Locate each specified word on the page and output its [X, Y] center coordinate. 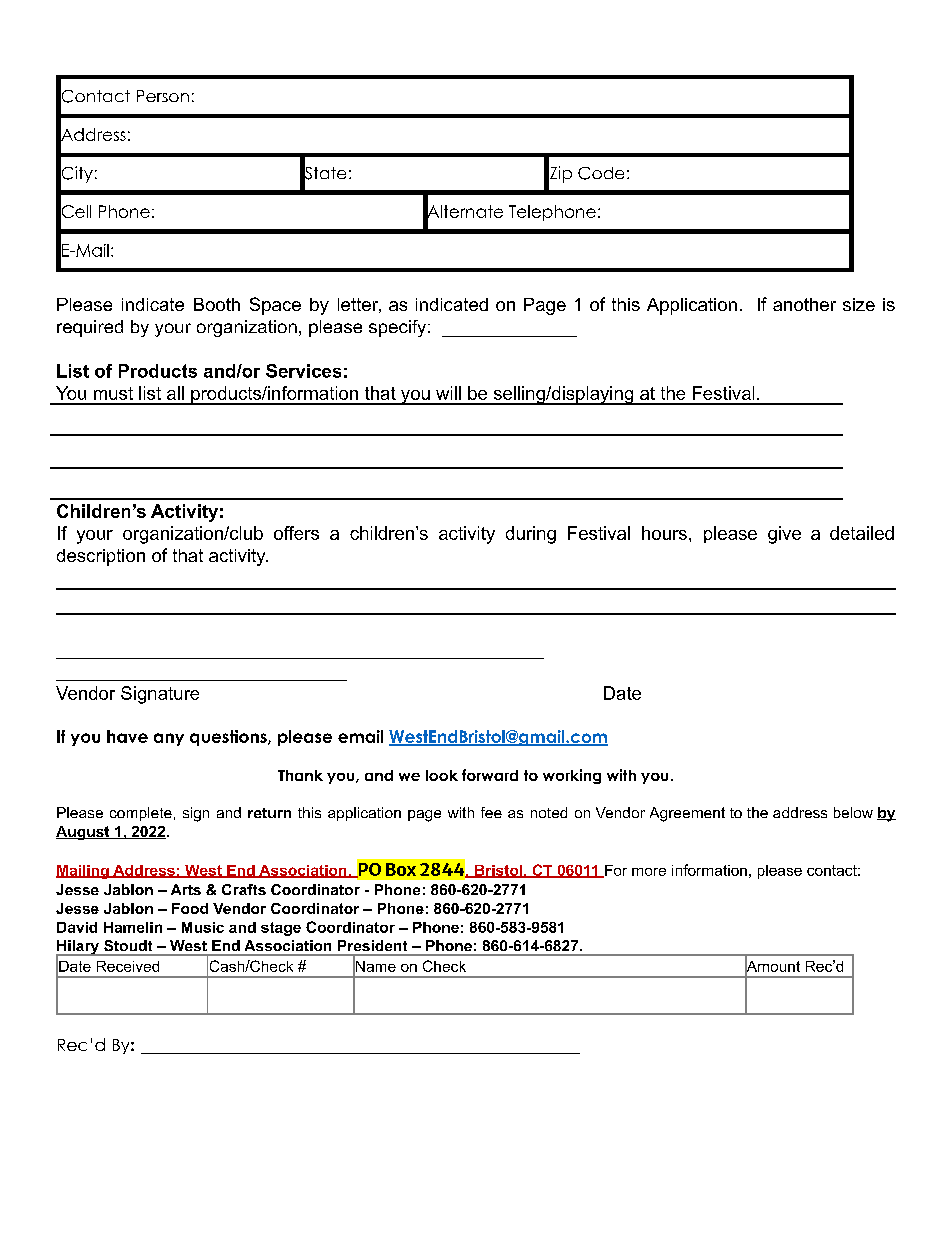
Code [601, 173]
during [531, 535]
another [804, 304]
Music [203, 927]
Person [163, 96]
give [784, 535]
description [101, 557]
